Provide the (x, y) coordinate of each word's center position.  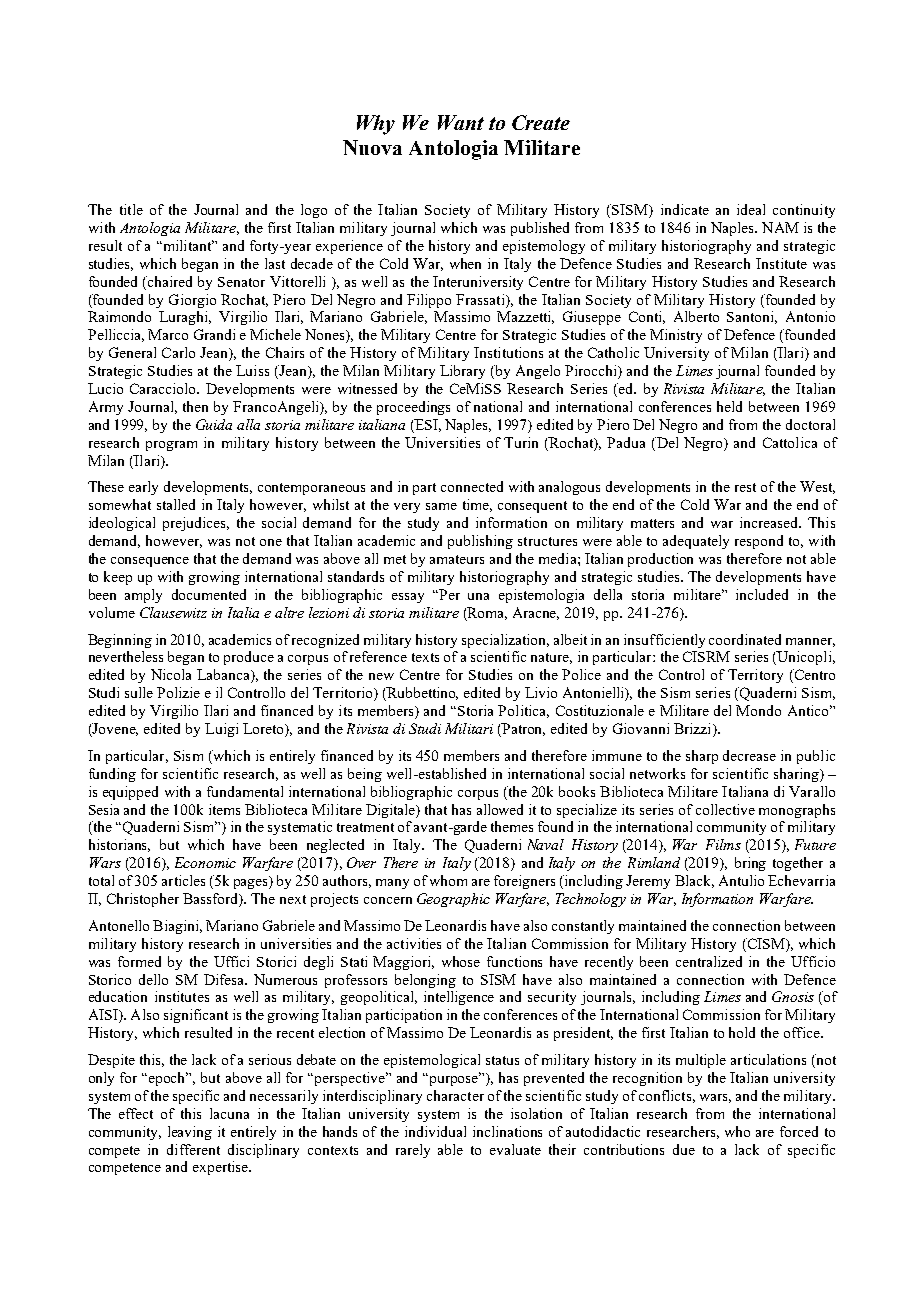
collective (725, 809)
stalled (176, 504)
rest (745, 487)
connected (472, 486)
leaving (190, 1133)
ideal (751, 209)
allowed (500, 809)
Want (461, 122)
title (131, 209)
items (224, 809)
